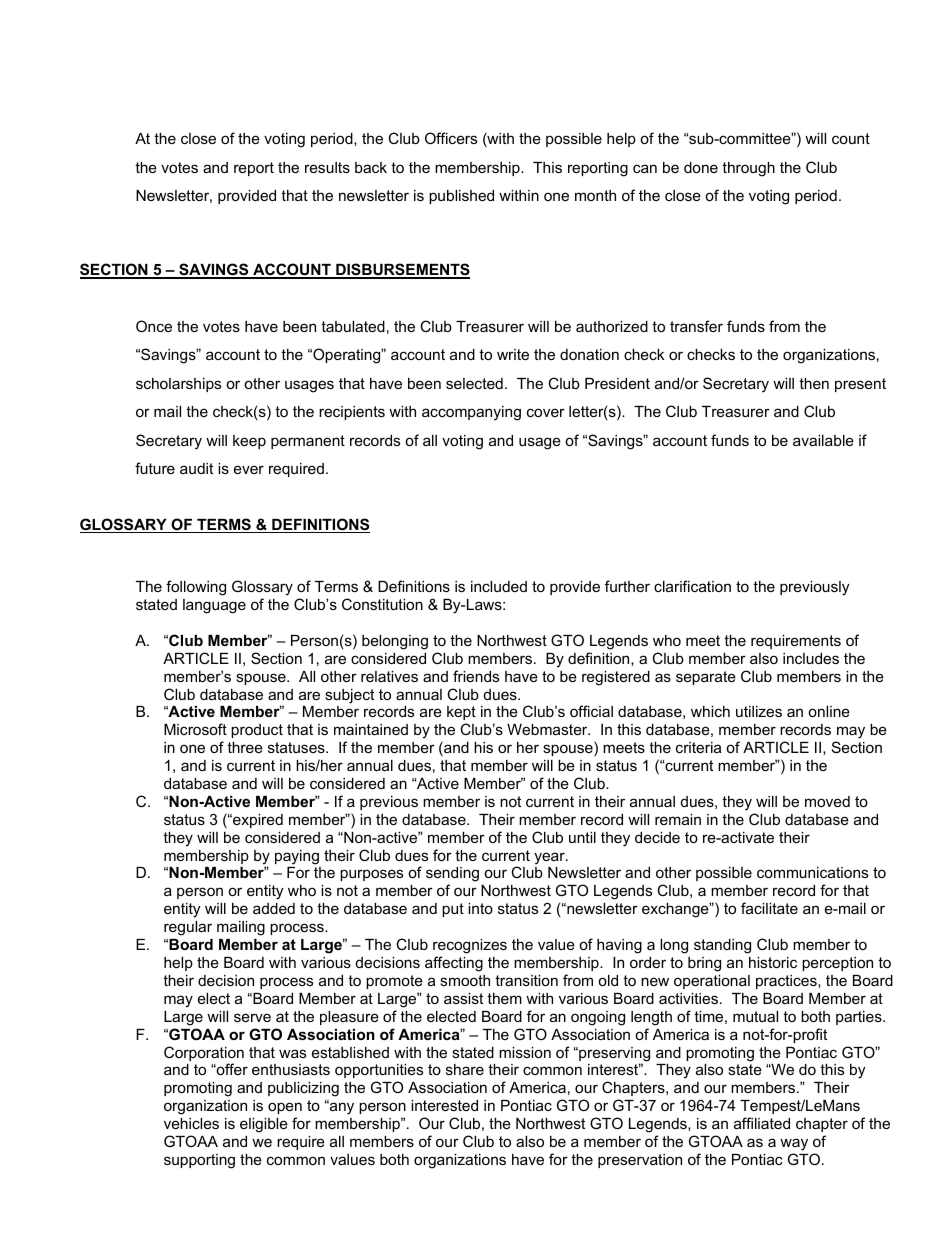 This screenshot has height=1233, width=952. What do you see at coordinates (264, 1125) in the screenshot?
I see `eligible` at bounding box center [264, 1125].
